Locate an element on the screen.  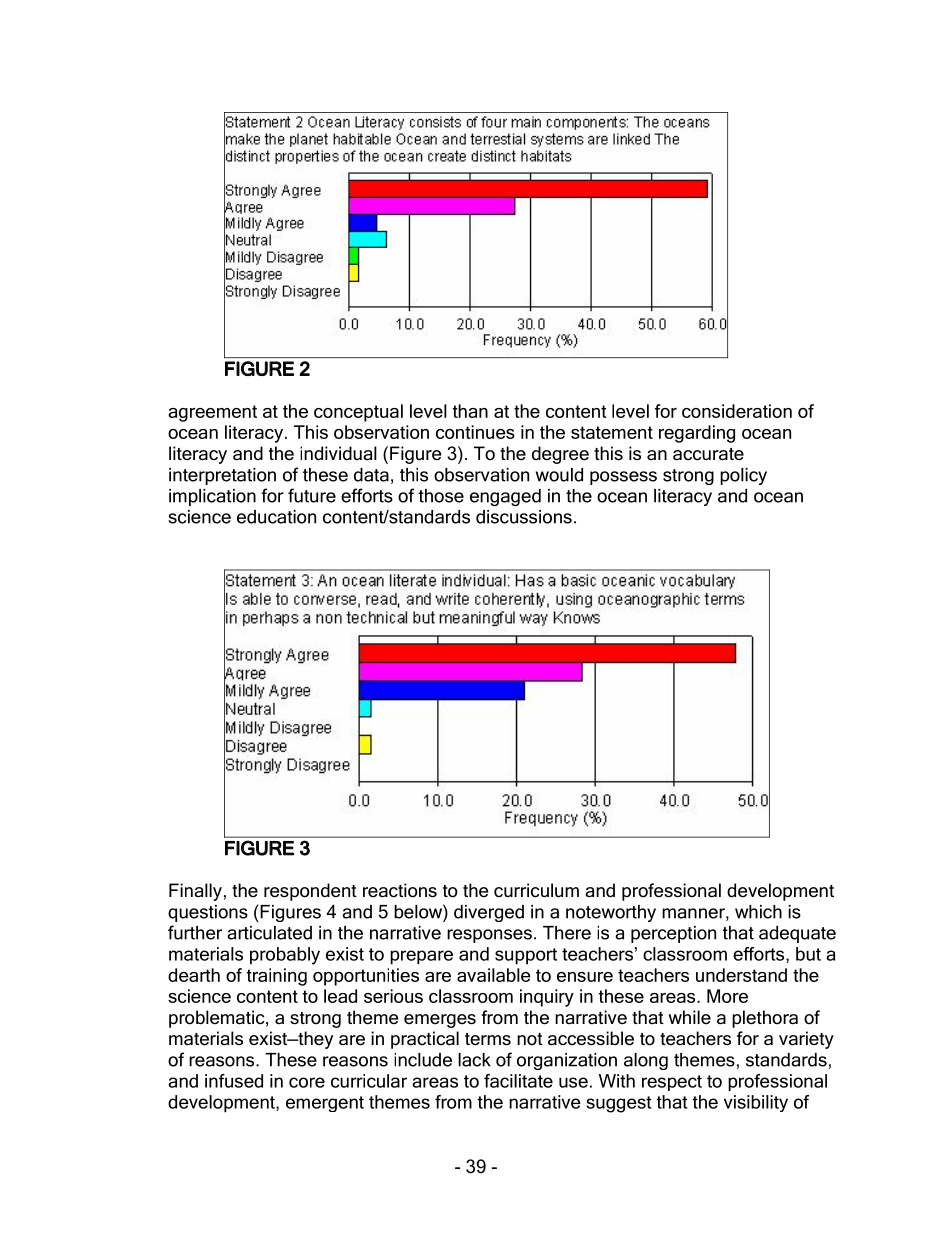
infused is located at coordinates (234, 1081).
